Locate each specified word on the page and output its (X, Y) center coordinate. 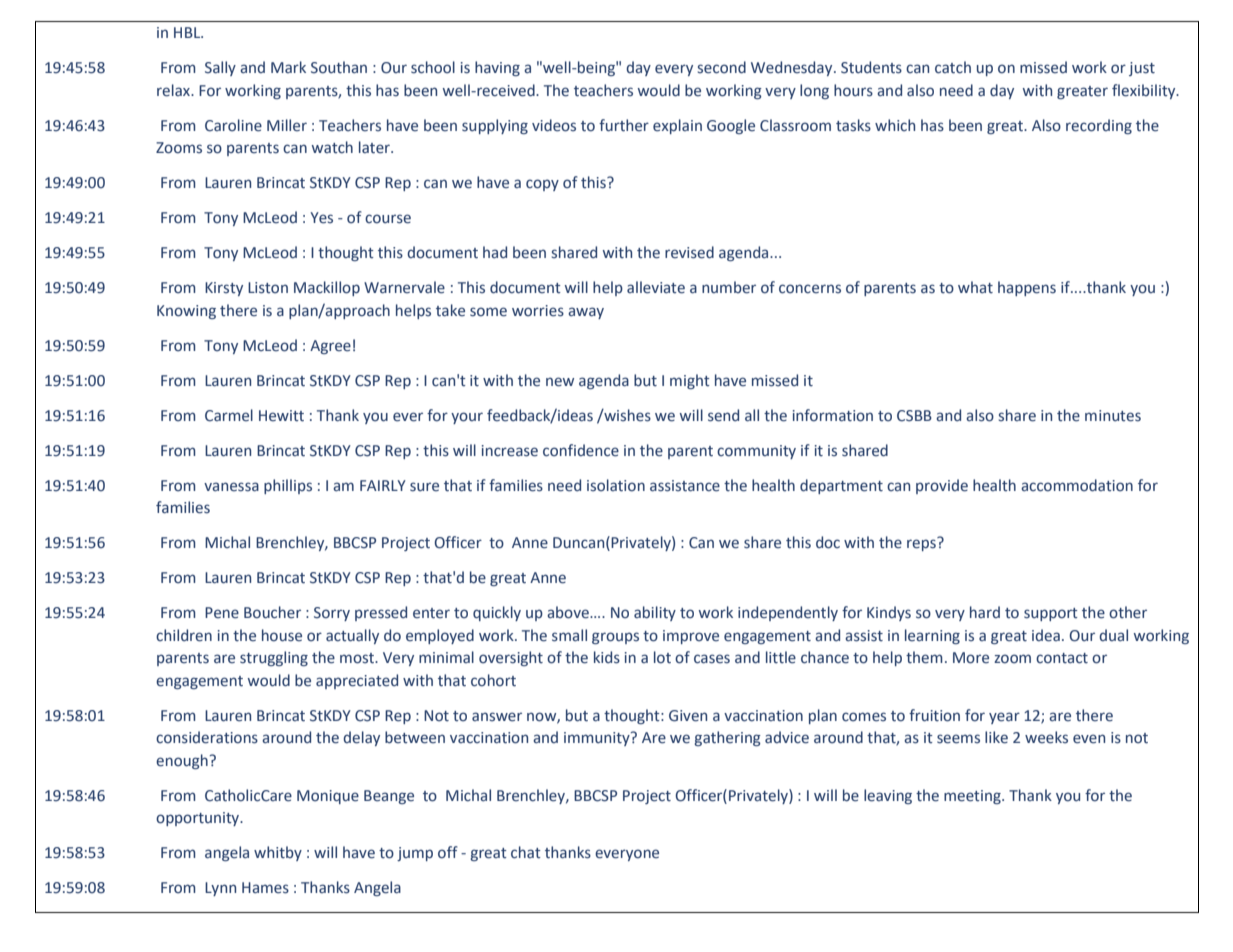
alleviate (656, 287)
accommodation (1077, 485)
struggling (274, 658)
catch (953, 67)
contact (1062, 658)
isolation (616, 485)
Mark (288, 67)
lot (662, 657)
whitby (278, 853)
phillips (288, 486)
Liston (268, 288)
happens (1027, 288)
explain (677, 126)
